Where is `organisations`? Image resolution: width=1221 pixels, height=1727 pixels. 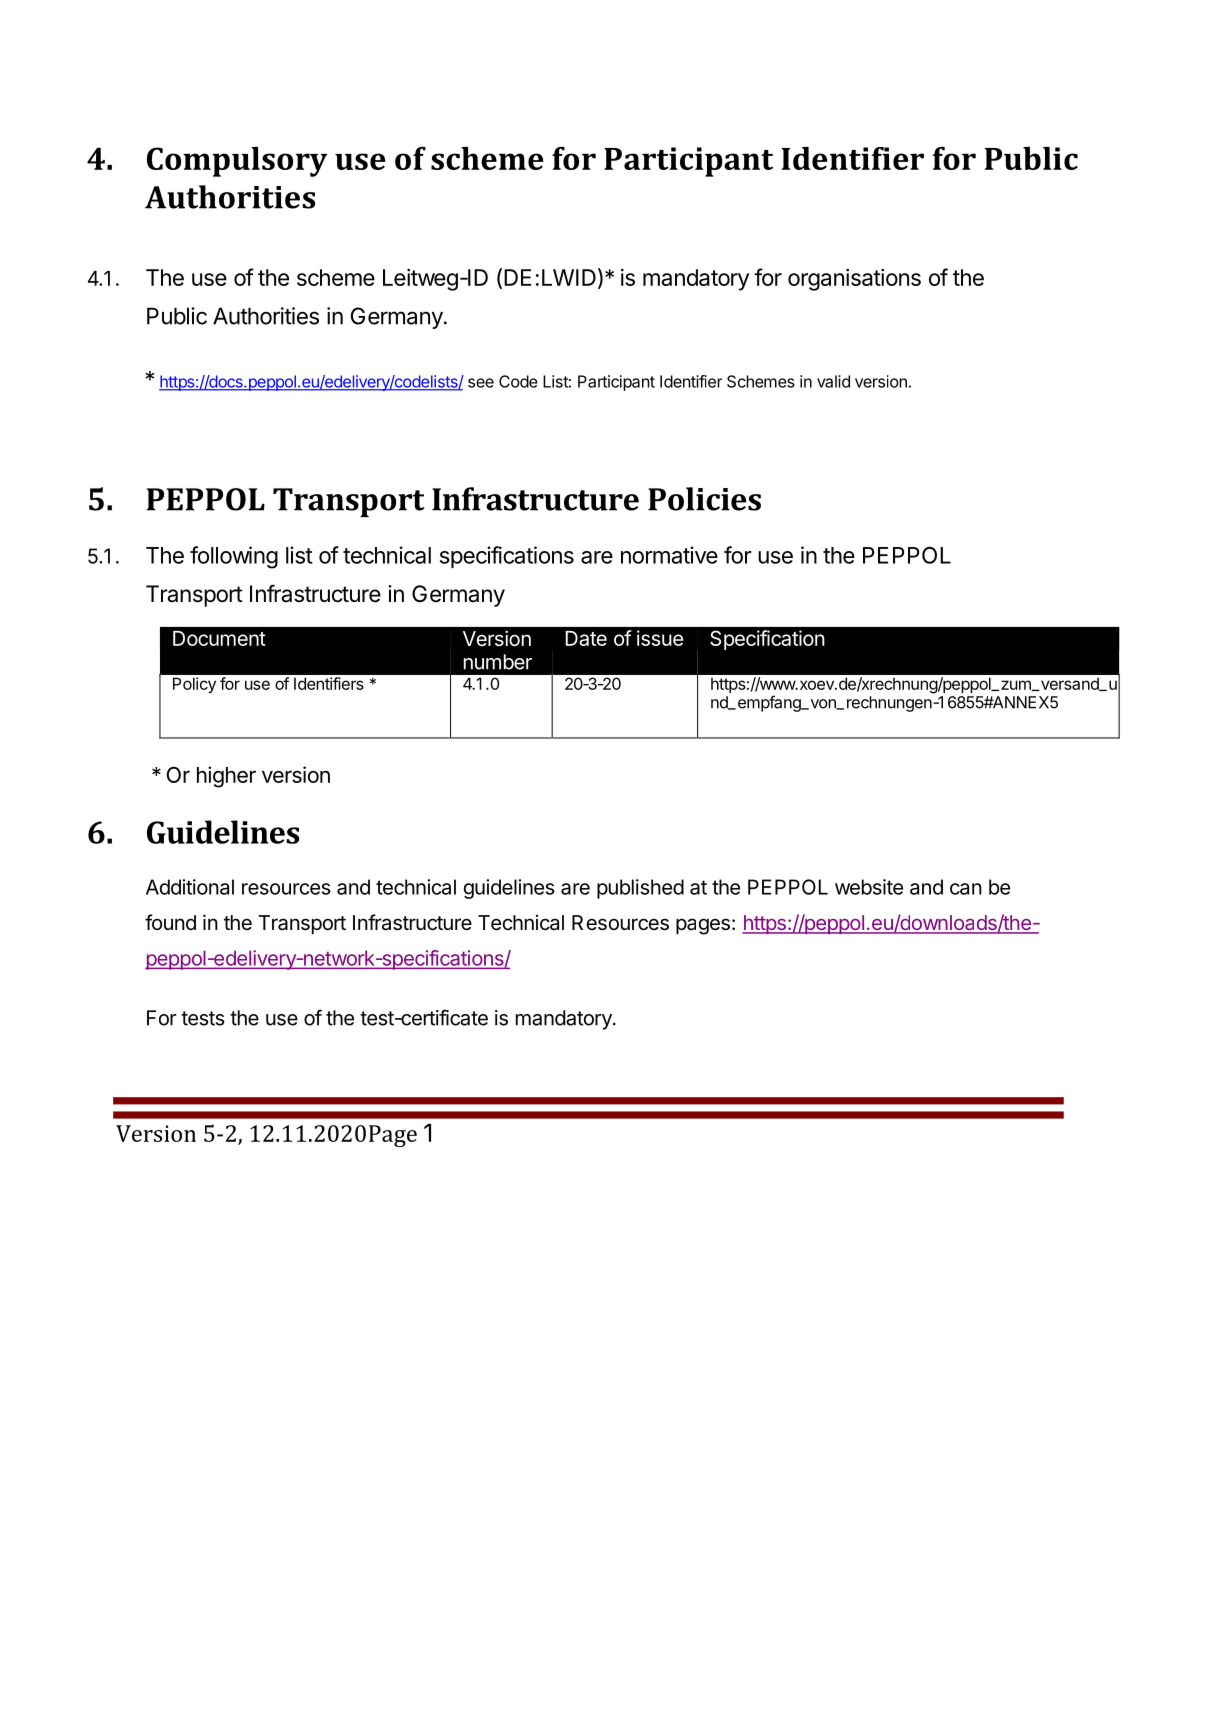 organisations is located at coordinates (854, 280).
